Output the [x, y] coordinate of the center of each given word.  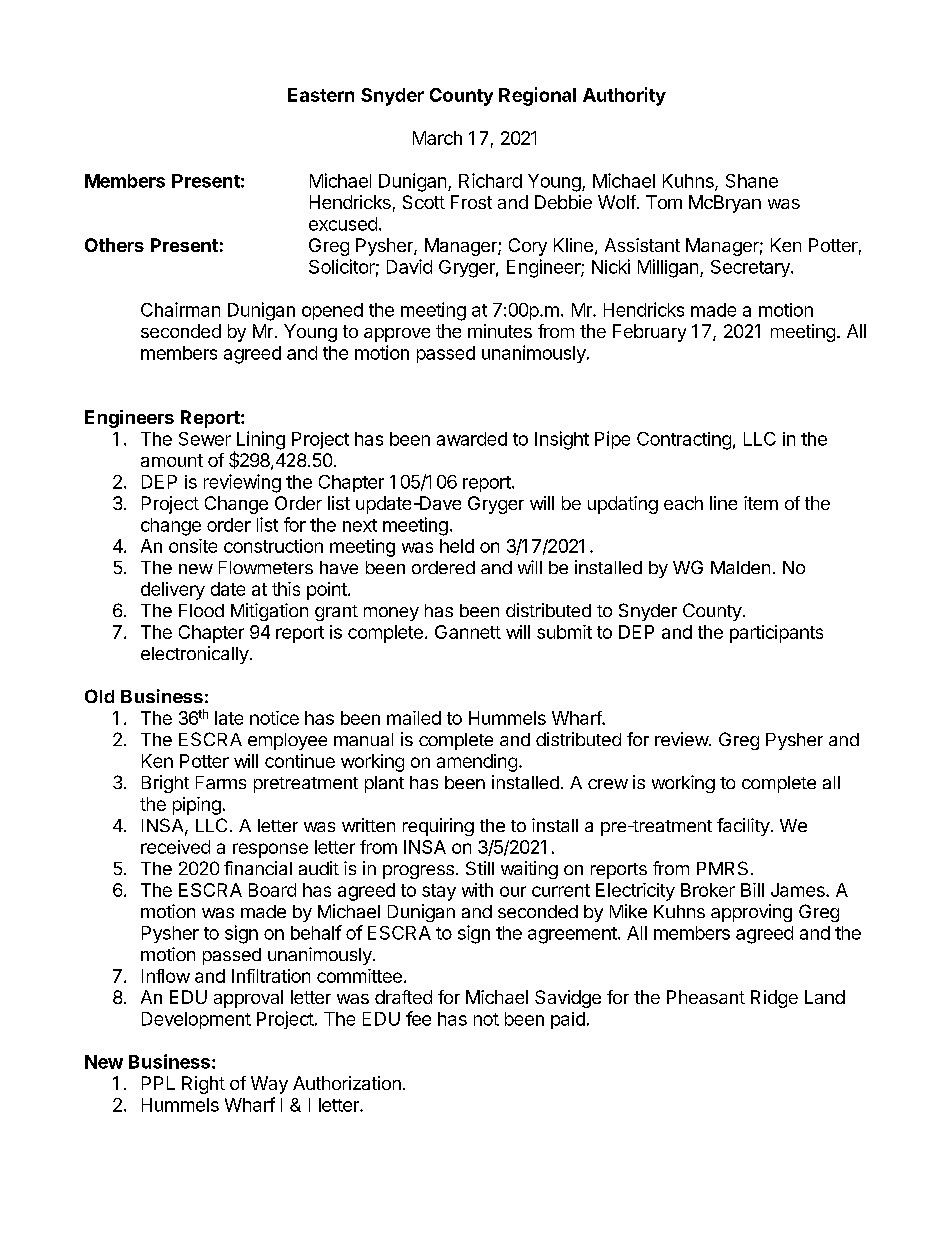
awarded [472, 439]
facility [743, 827]
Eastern [321, 95]
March [437, 138]
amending [477, 763]
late [229, 718]
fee [418, 1018]
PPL [158, 1083]
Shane [752, 181]
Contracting [684, 441]
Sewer [205, 439]
